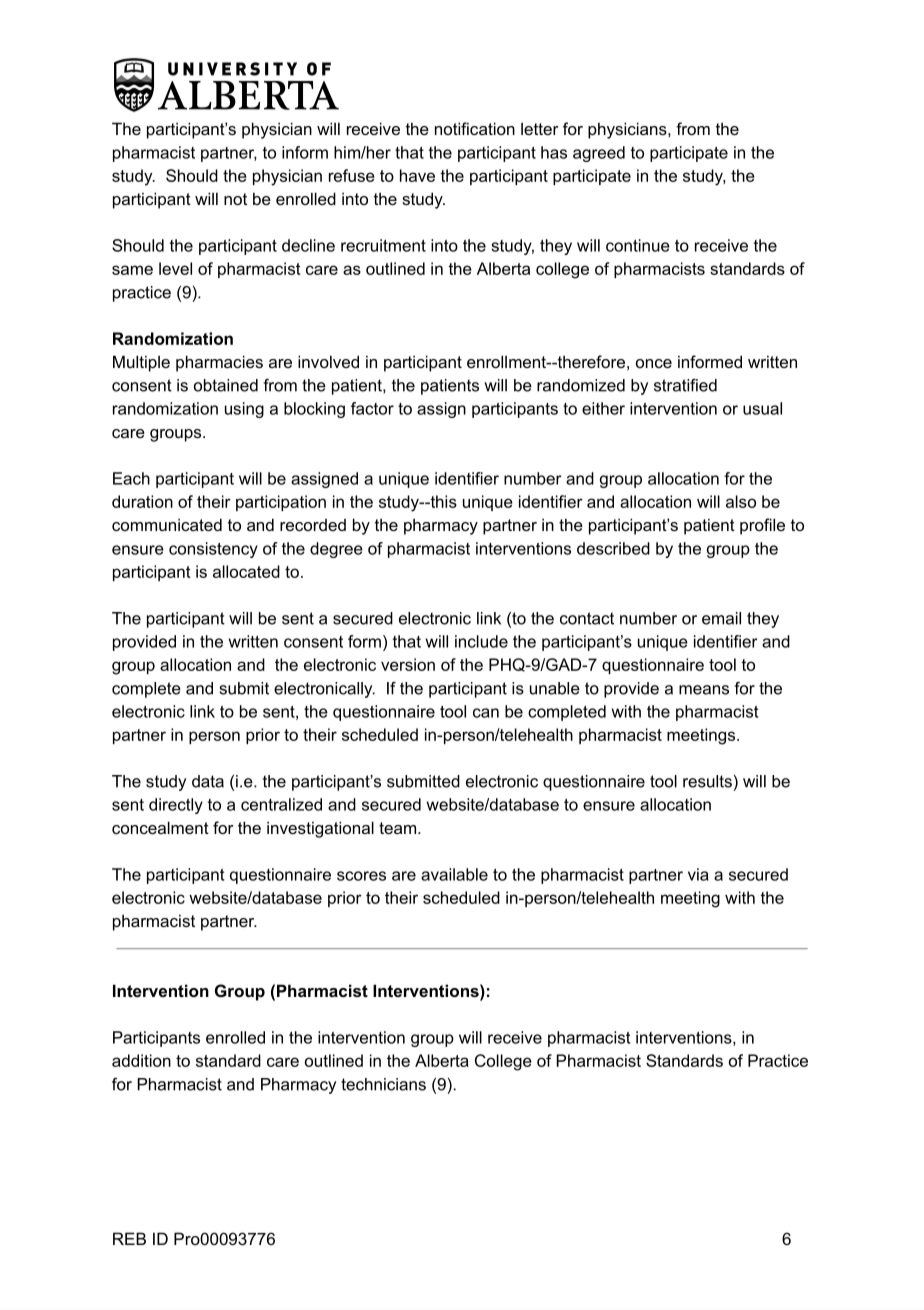 This screenshot has width=924, height=1310. Describe the element at coordinates (704, 690) in the screenshot. I see `means` at that location.
